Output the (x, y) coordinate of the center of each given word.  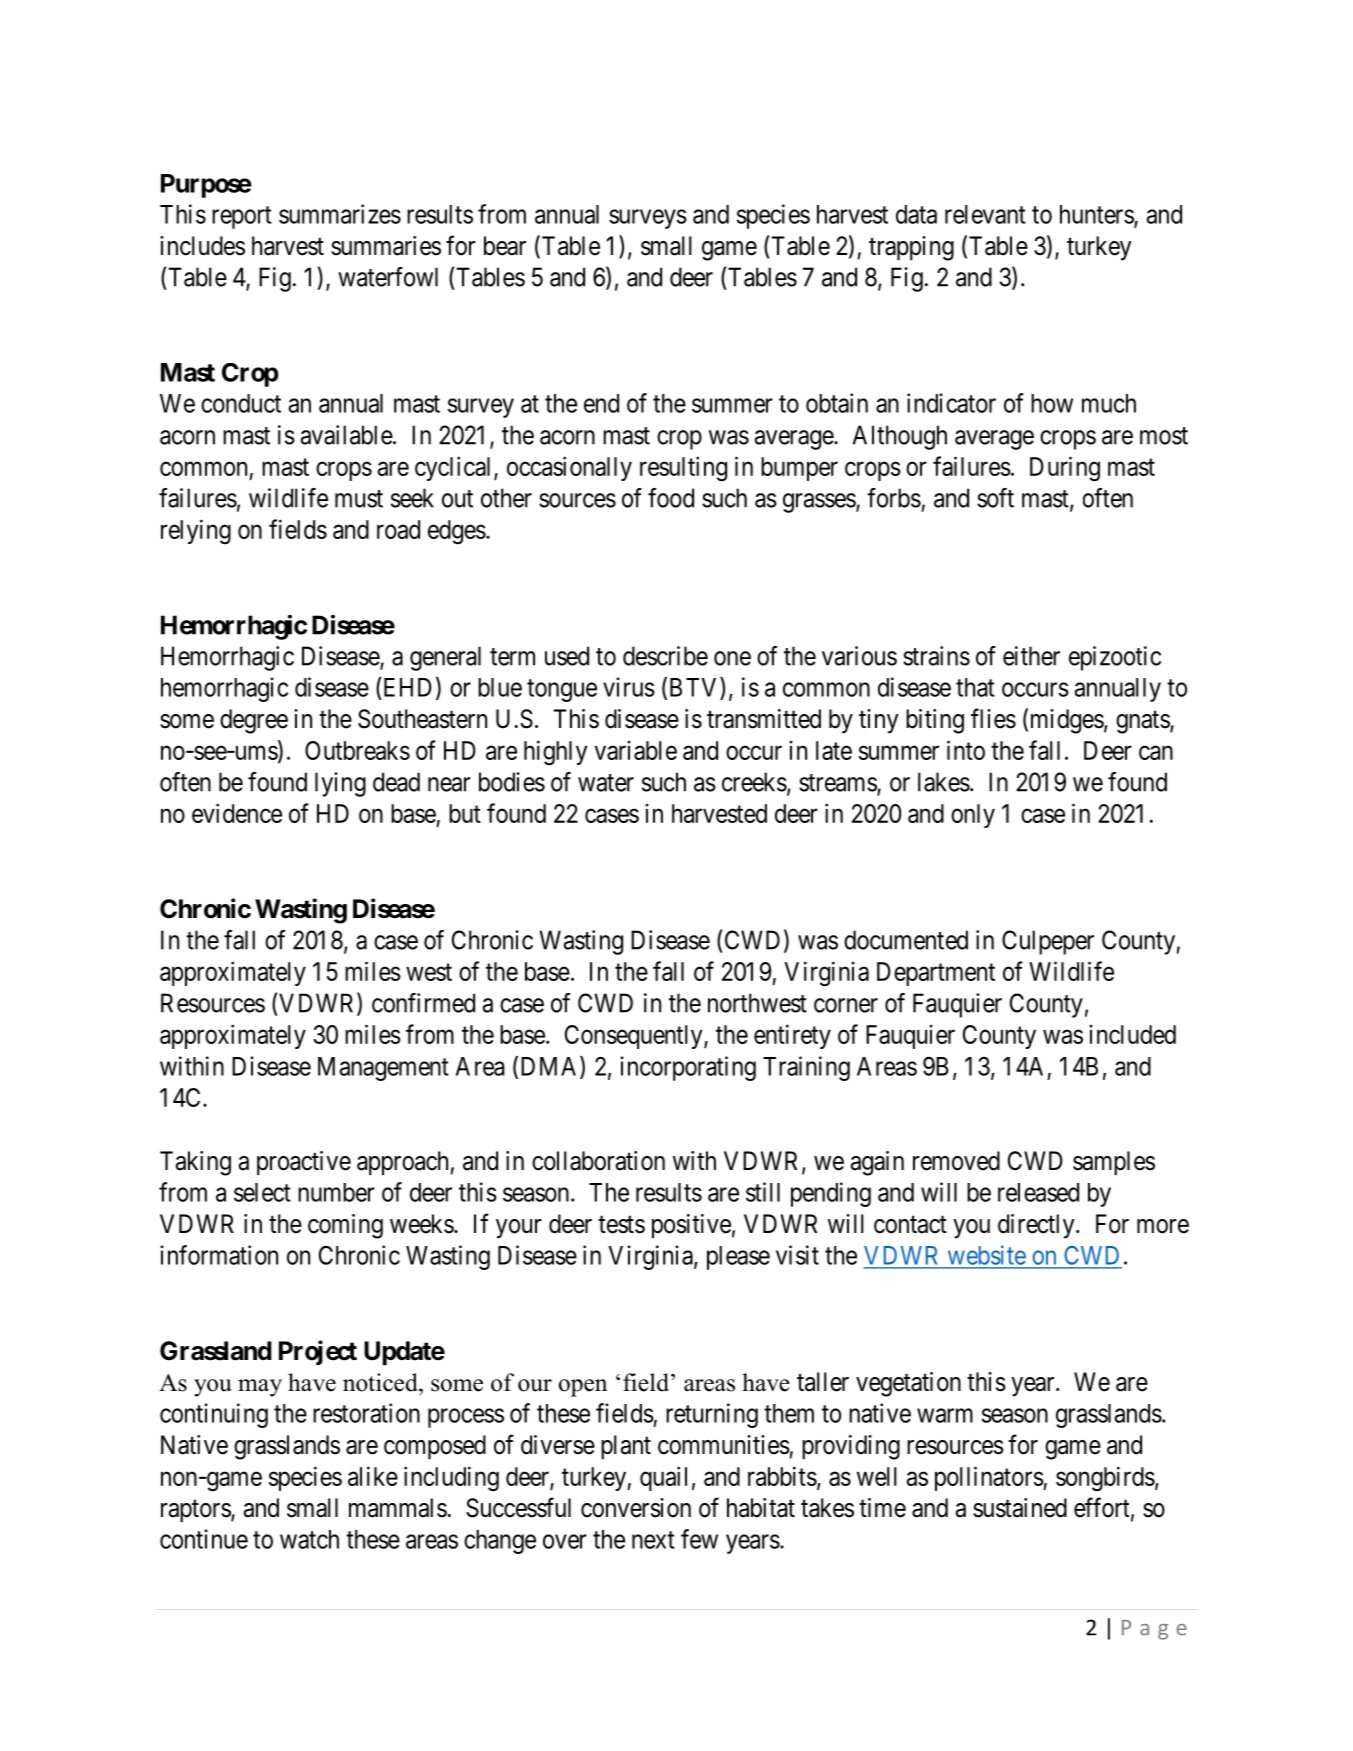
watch (309, 1539)
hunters (1097, 215)
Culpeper (1048, 942)
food (671, 498)
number (336, 1192)
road (398, 529)
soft (995, 498)
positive (691, 1226)
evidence (237, 813)
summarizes (340, 214)
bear (505, 246)
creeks (754, 782)
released (1038, 1192)
